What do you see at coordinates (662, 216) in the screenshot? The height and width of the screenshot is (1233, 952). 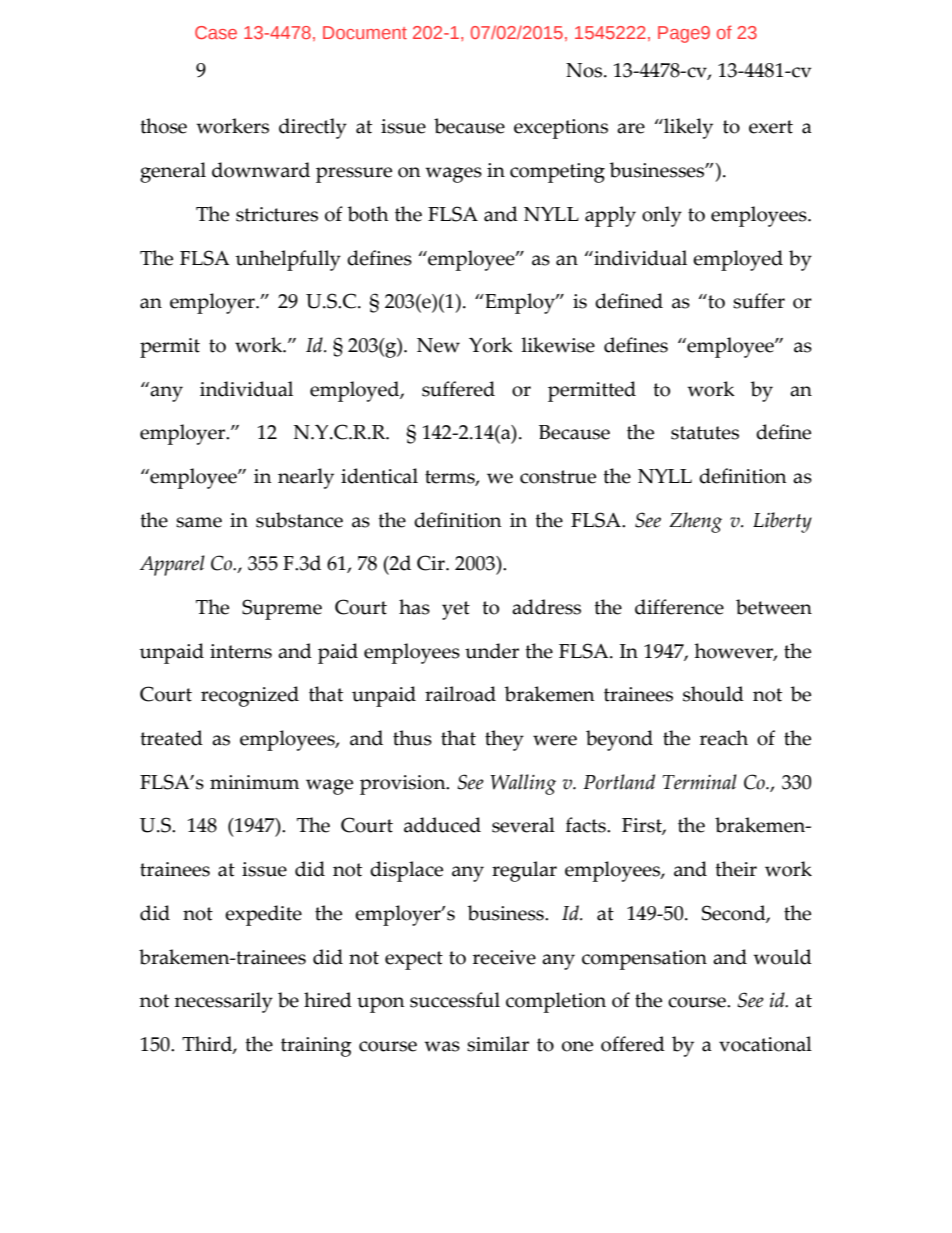 I see `only` at bounding box center [662, 216].
